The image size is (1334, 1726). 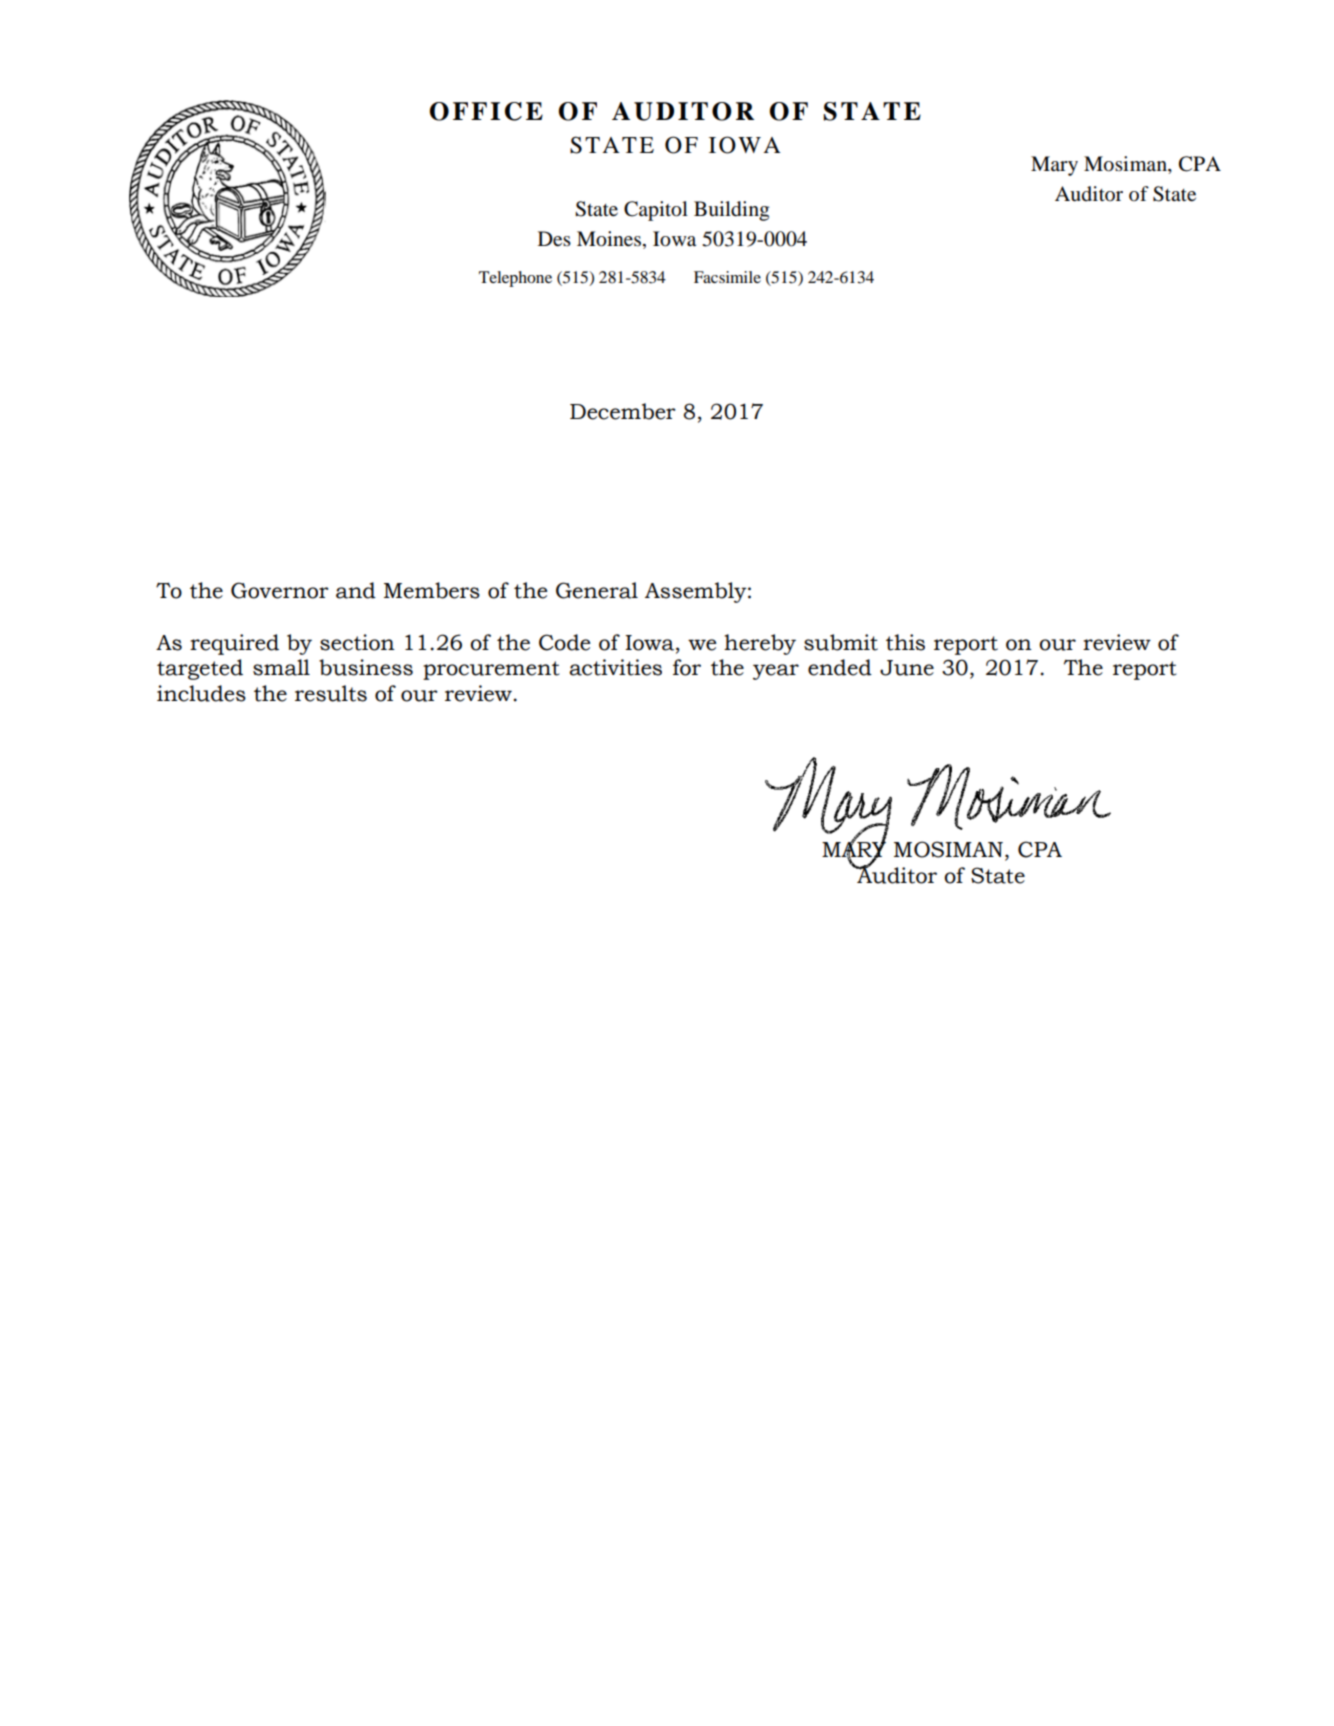 What do you see at coordinates (515, 279) in the screenshot?
I see `Telephone` at bounding box center [515, 279].
